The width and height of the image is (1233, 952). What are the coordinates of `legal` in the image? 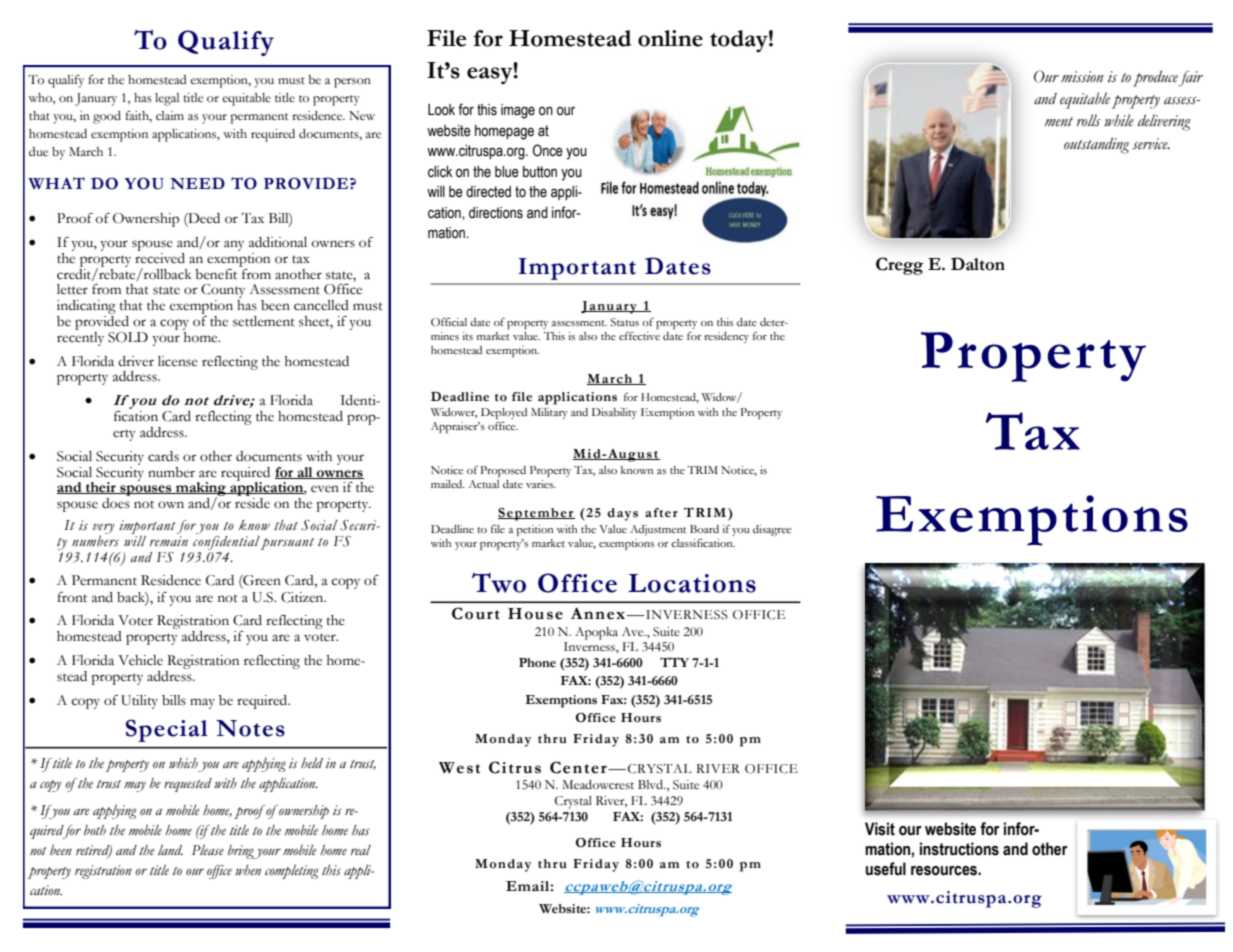 It's located at (167, 99).
